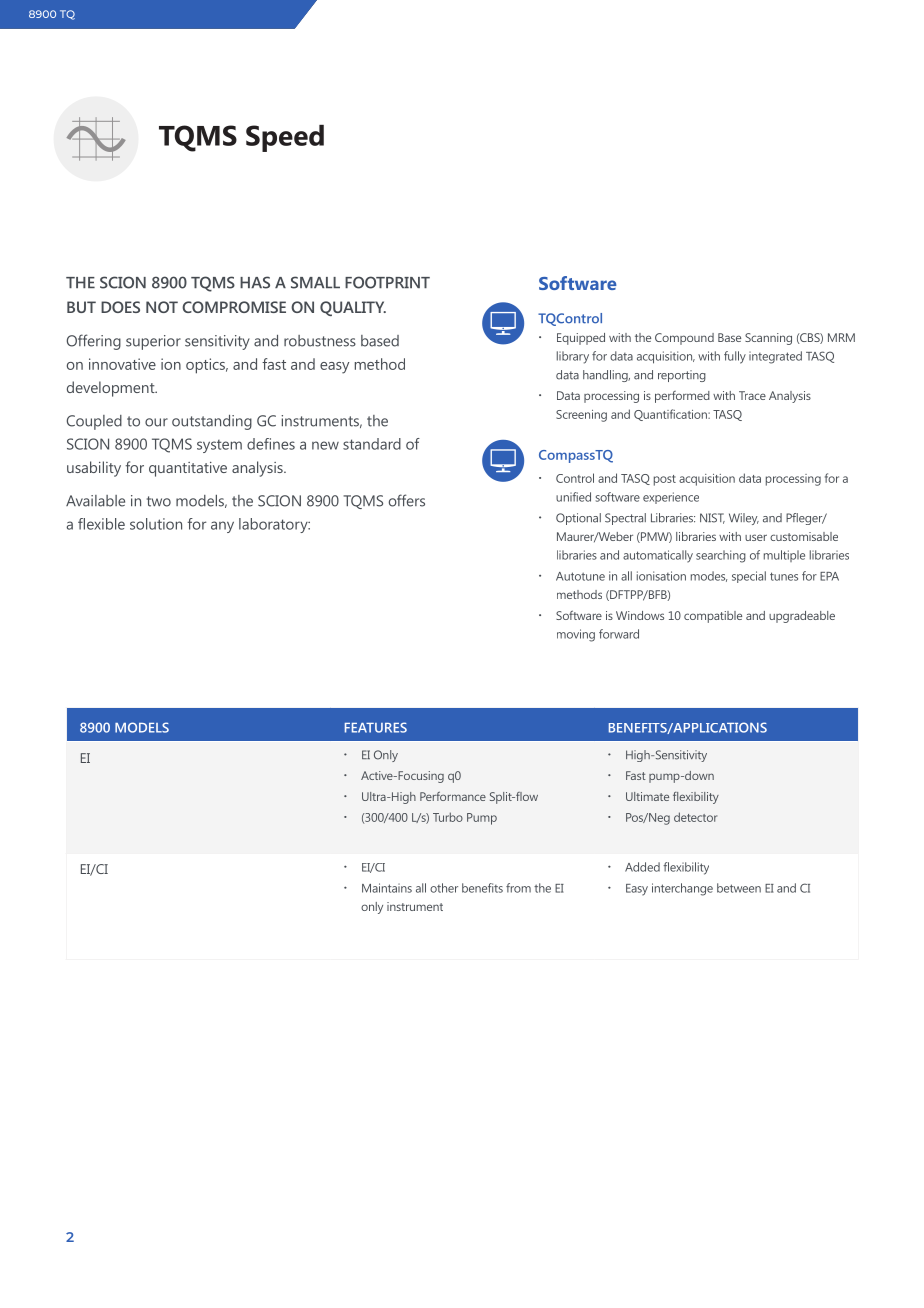 This page has height=1308, width=924. Describe the element at coordinates (156, 524) in the page. I see `solution` at that location.
